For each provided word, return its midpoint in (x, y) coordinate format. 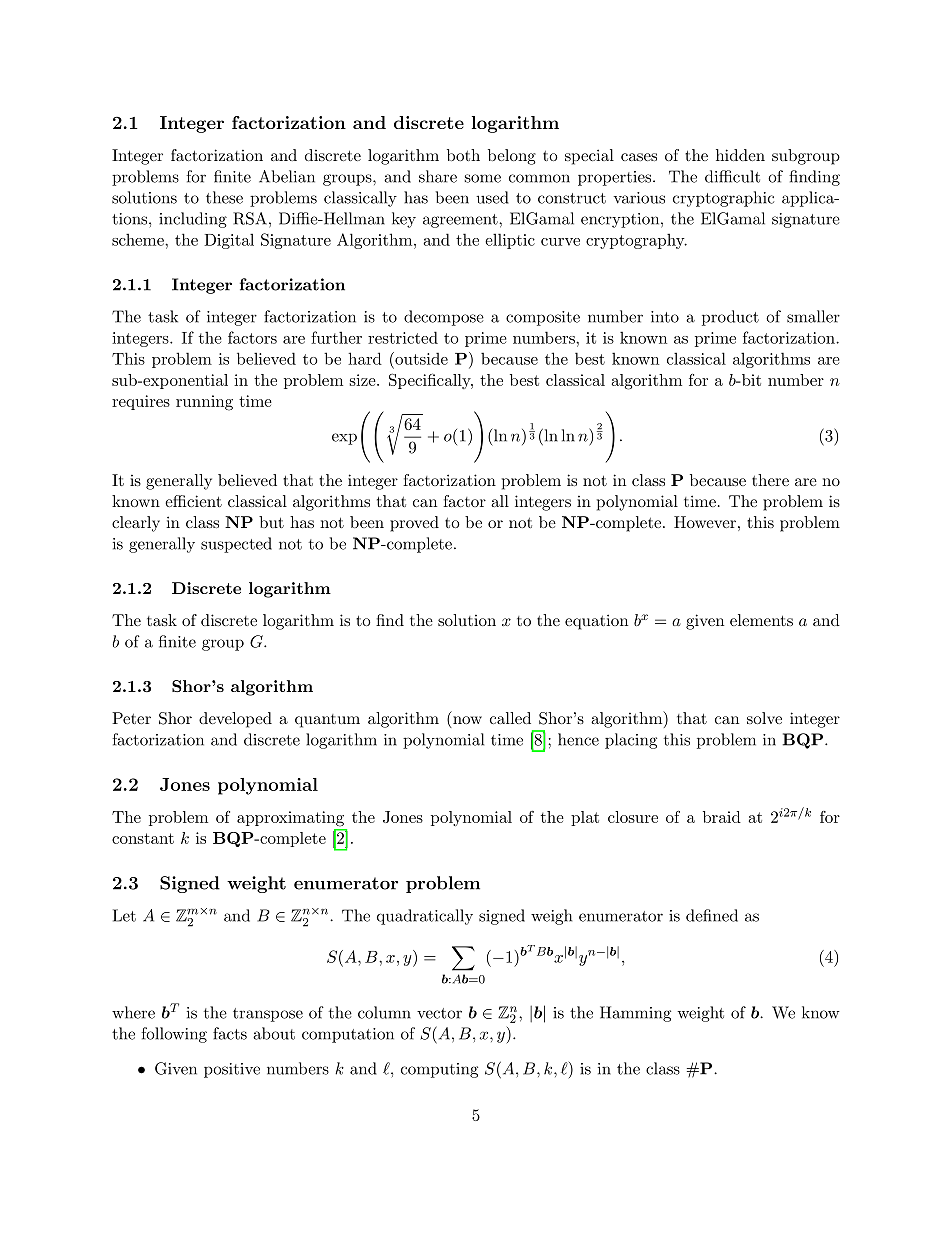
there (770, 480)
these (224, 197)
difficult (732, 176)
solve (764, 718)
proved (414, 524)
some (483, 178)
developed (235, 720)
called (510, 718)
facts (230, 1033)
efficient (193, 501)
